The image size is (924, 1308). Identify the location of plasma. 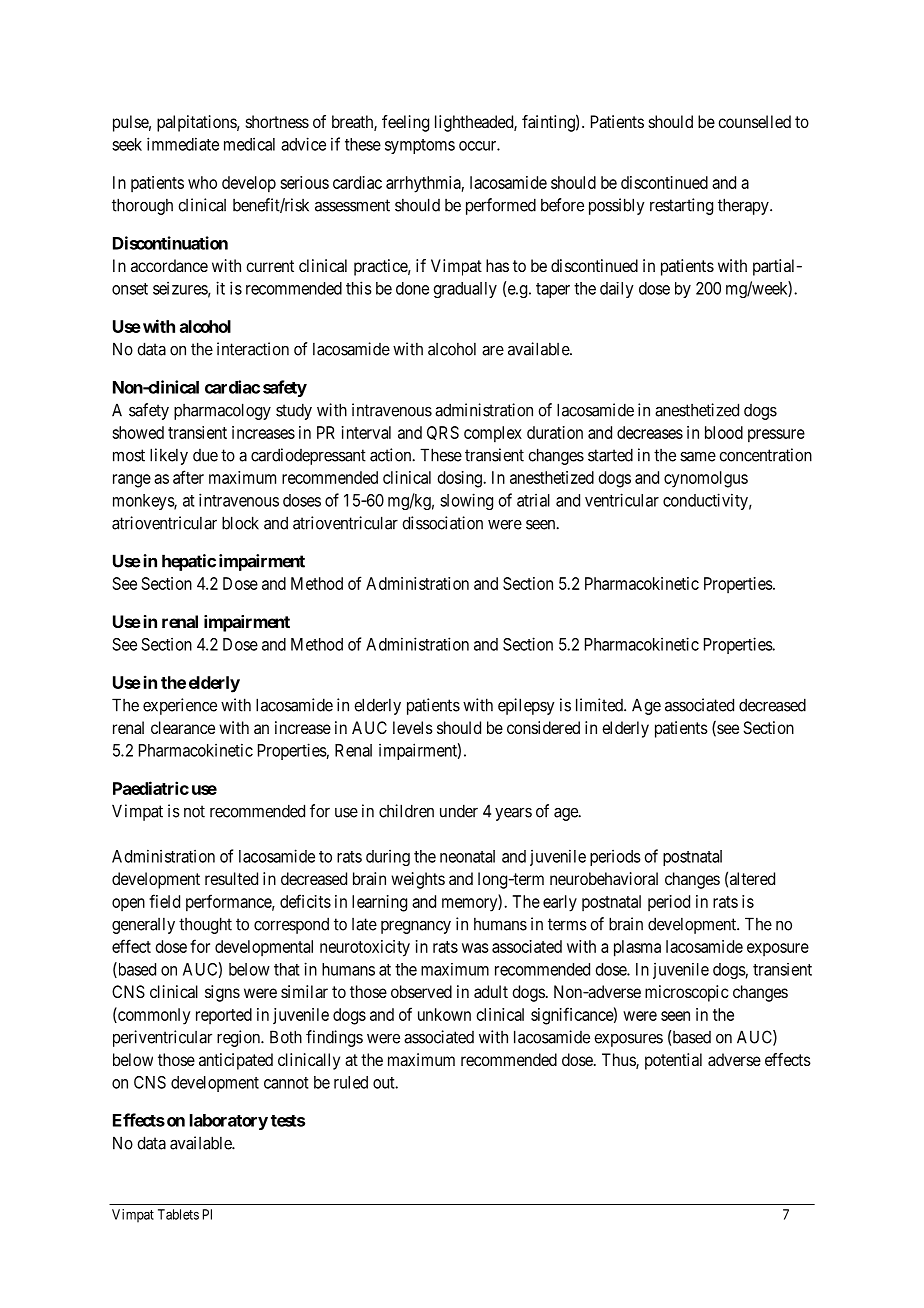
(637, 948).
